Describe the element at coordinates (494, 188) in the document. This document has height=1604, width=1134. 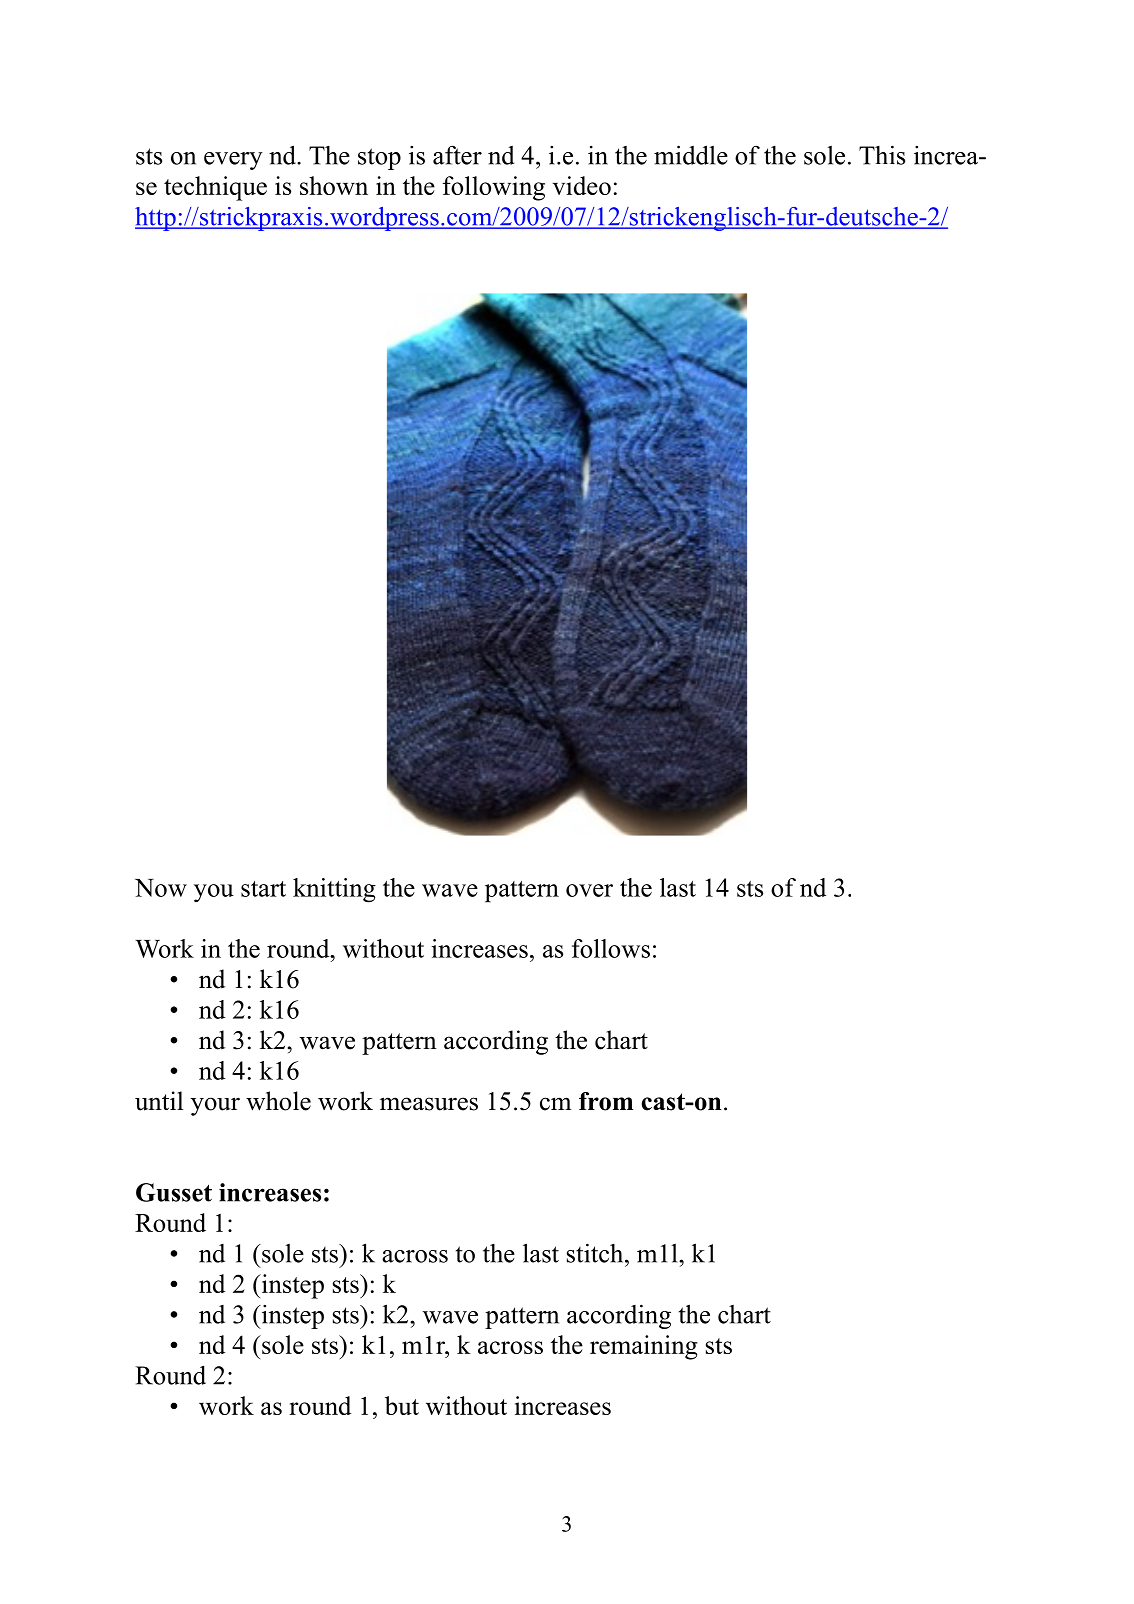
I see `following` at that location.
